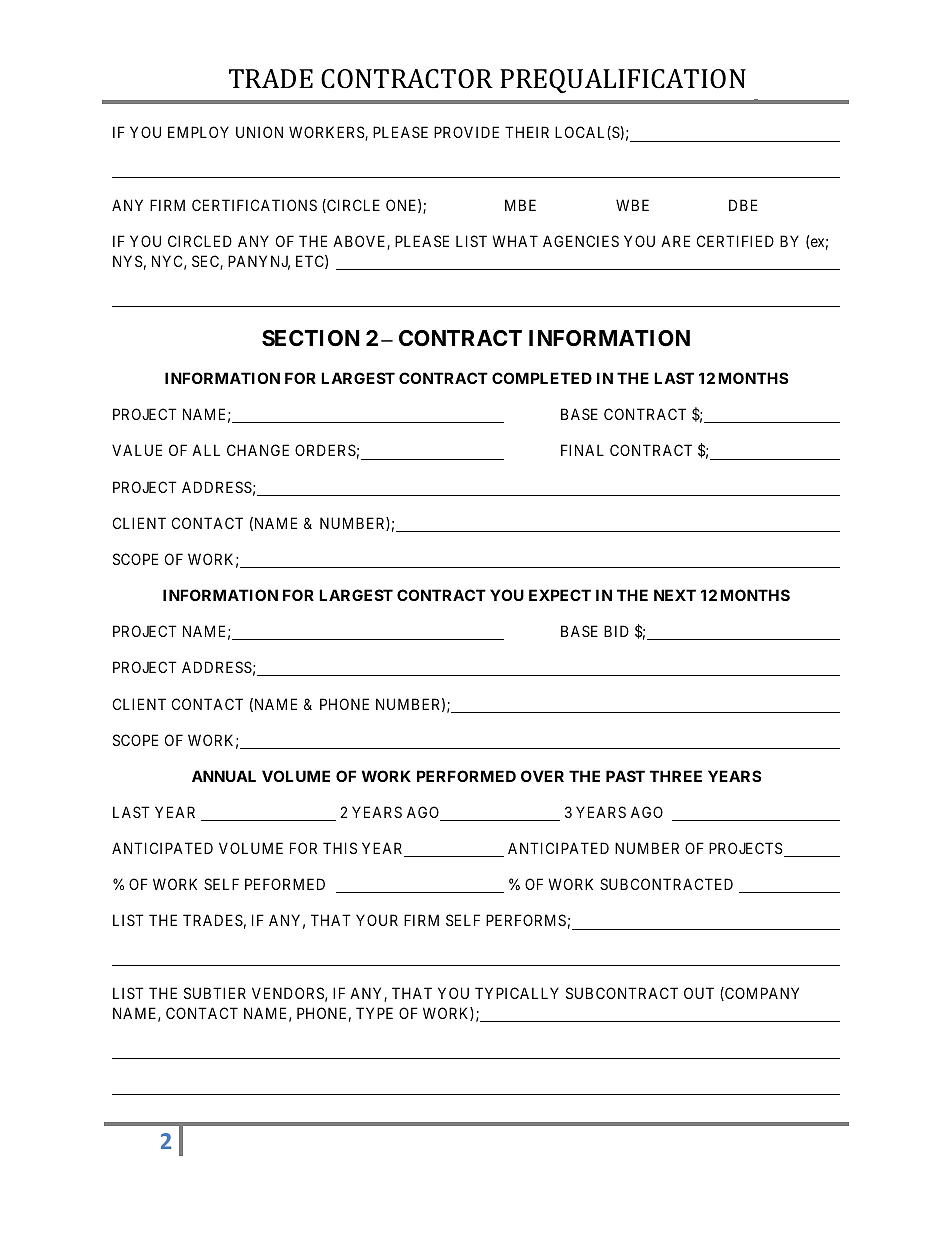  Describe the element at coordinates (466, 132) in the screenshot. I see `PROVIDE` at that location.
